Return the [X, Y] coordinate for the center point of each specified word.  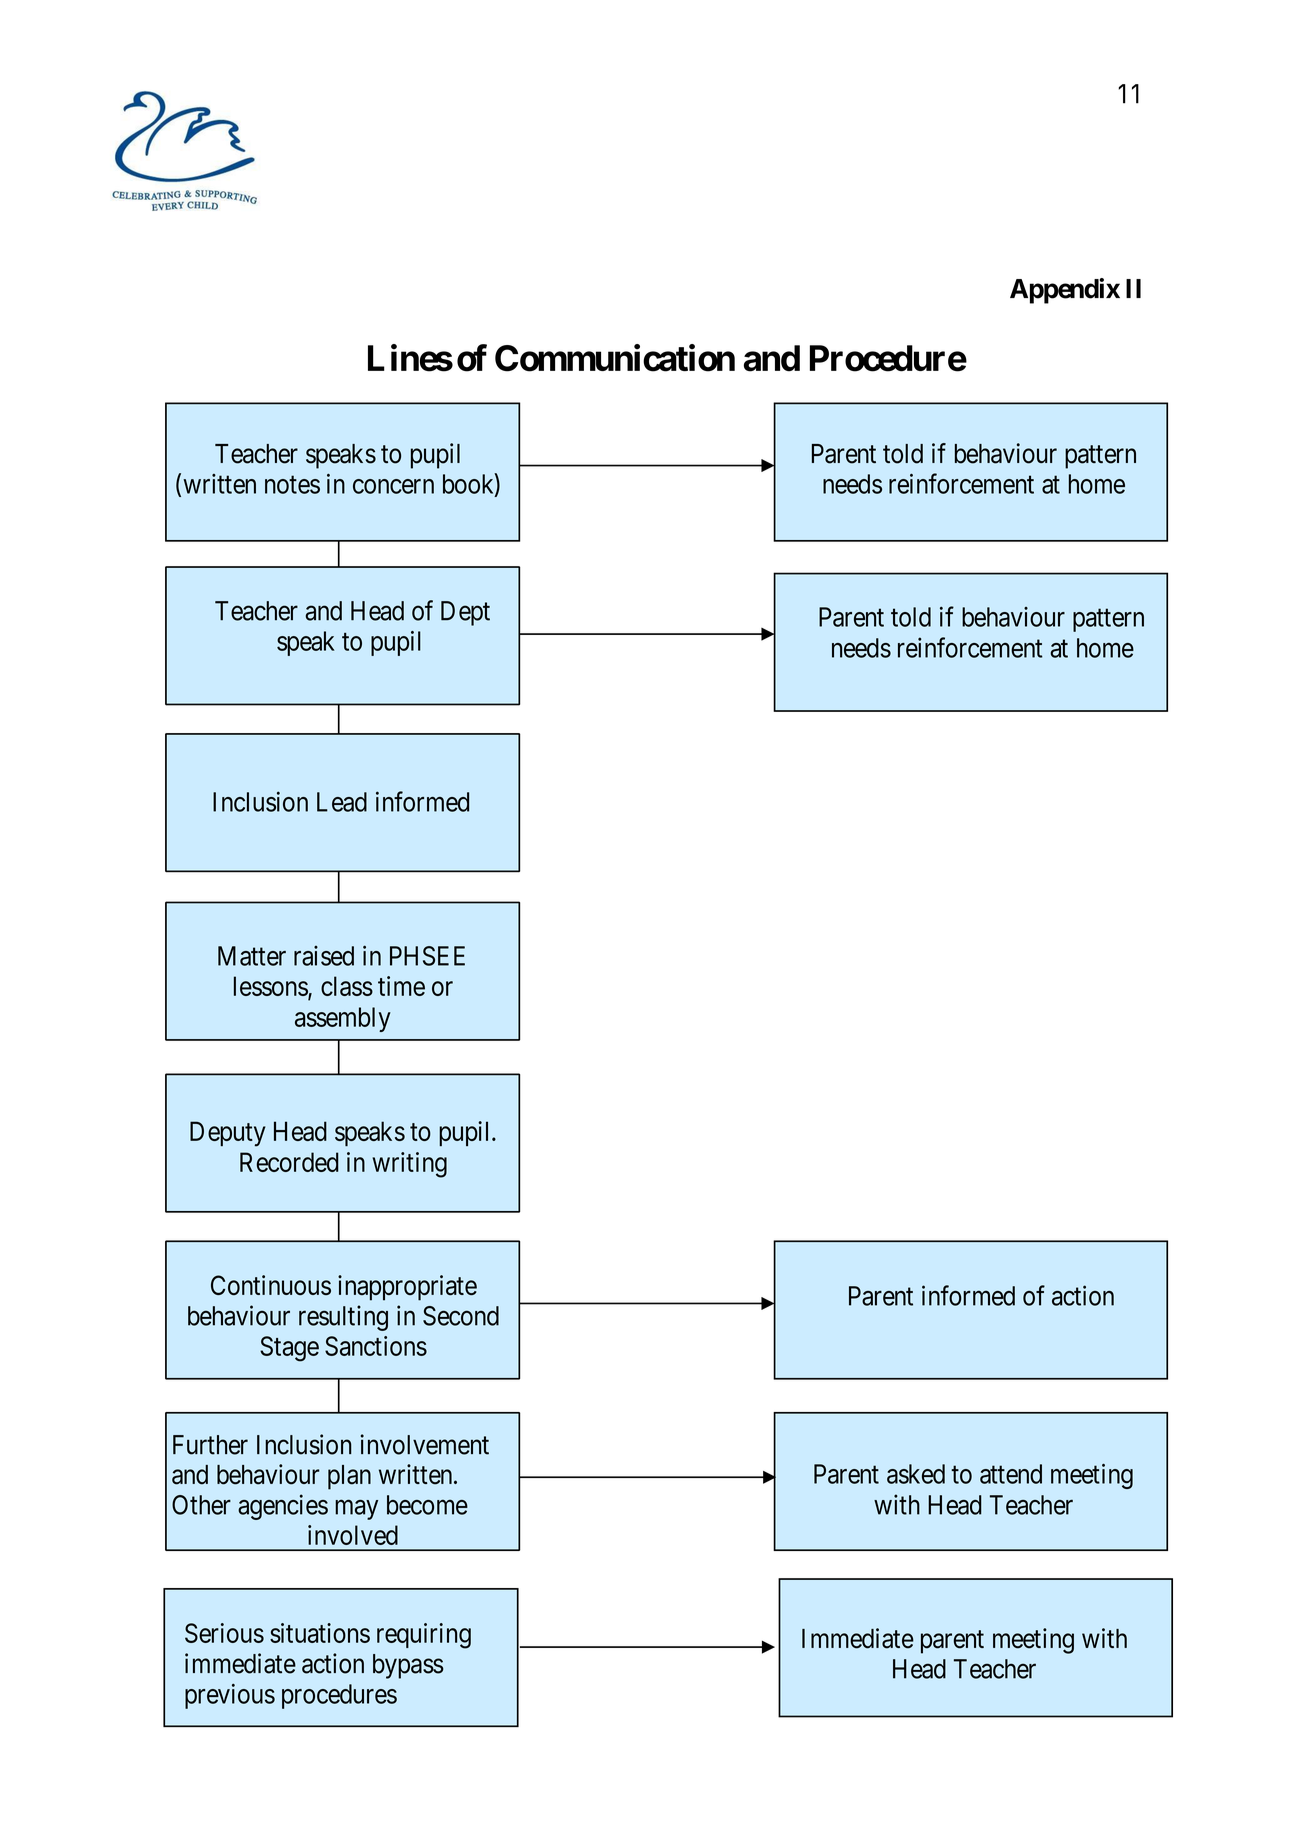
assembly [343, 1019]
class [347, 986]
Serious [224, 1633]
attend [1011, 1474]
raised [324, 956]
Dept [465, 613]
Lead [342, 802]
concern [393, 486]
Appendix [1065, 291]
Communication [615, 358]
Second [461, 1316]
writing [409, 1165]
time [401, 986]
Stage [289, 1349]
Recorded [289, 1162]
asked [916, 1474]
